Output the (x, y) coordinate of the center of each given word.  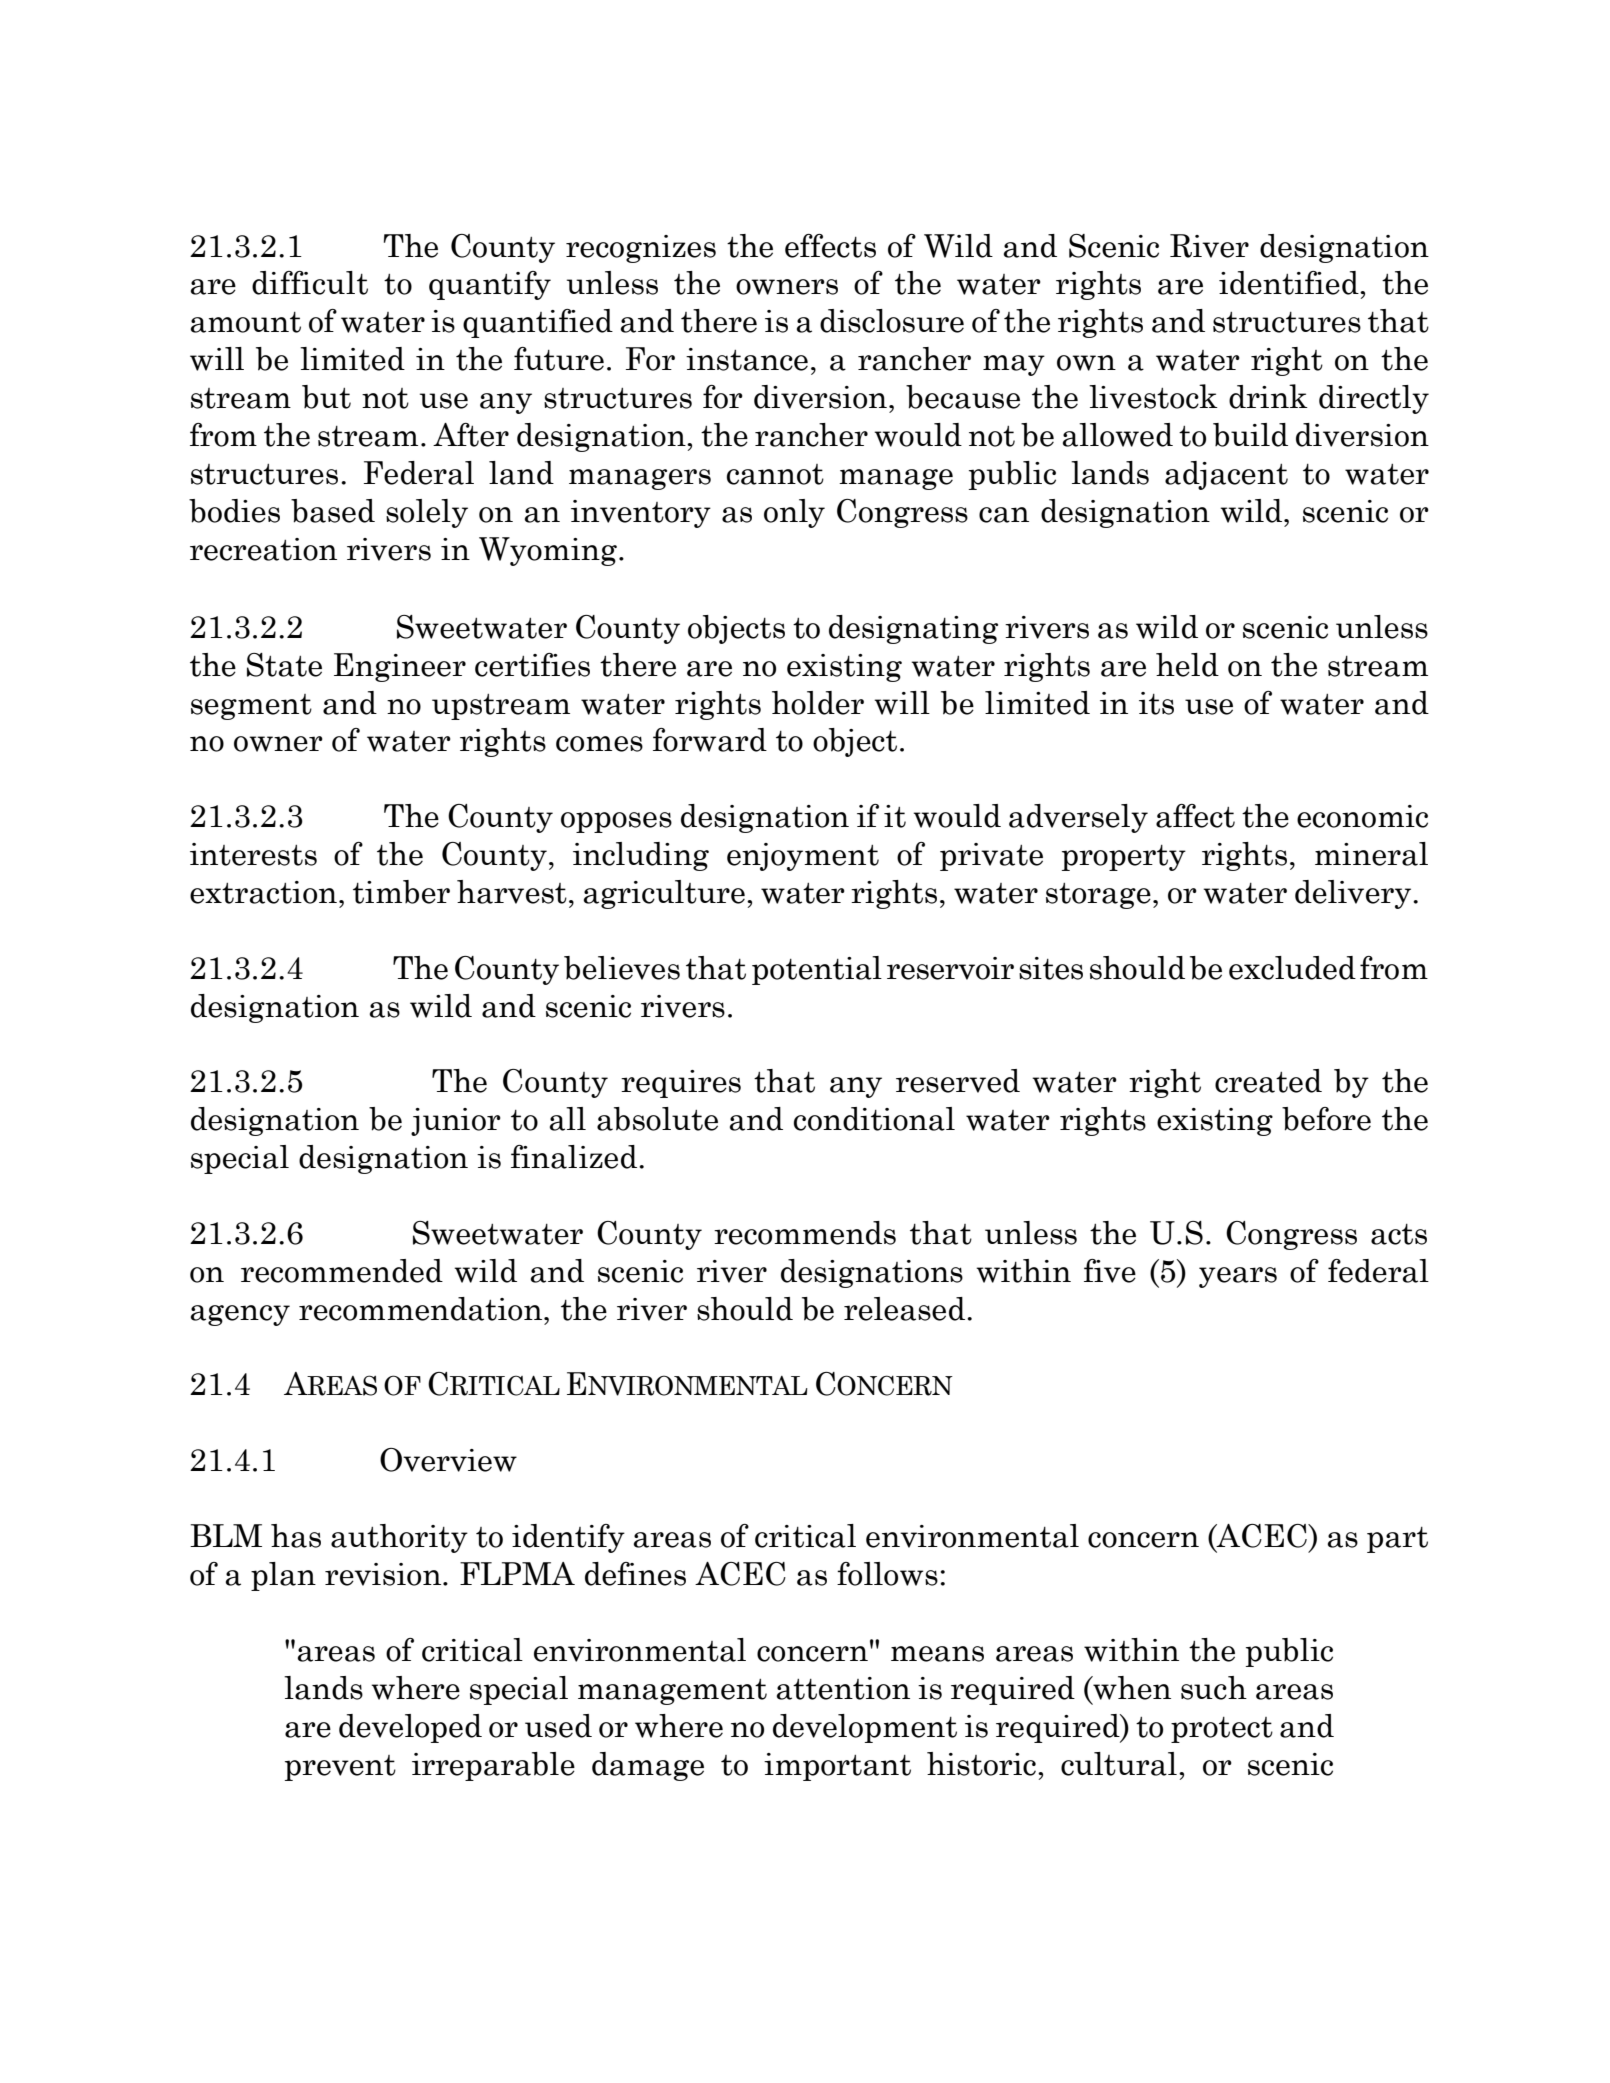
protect (1222, 1730)
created (1268, 1081)
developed (410, 1728)
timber (401, 892)
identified (1290, 283)
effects (830, 246)
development (865, 1728)
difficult (310, 283)
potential (817, 970)
